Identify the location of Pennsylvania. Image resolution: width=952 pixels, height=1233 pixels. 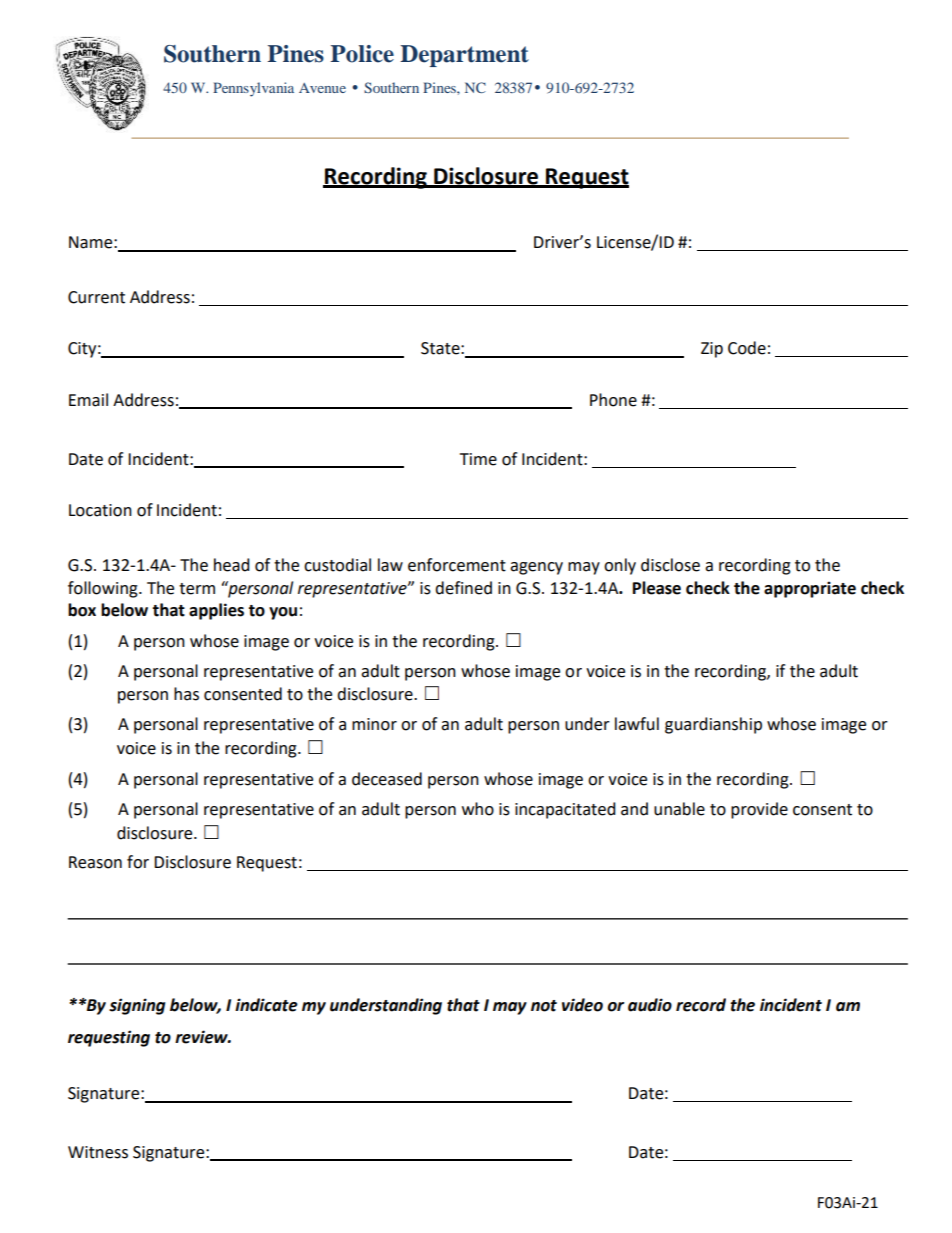
(253, 89).
